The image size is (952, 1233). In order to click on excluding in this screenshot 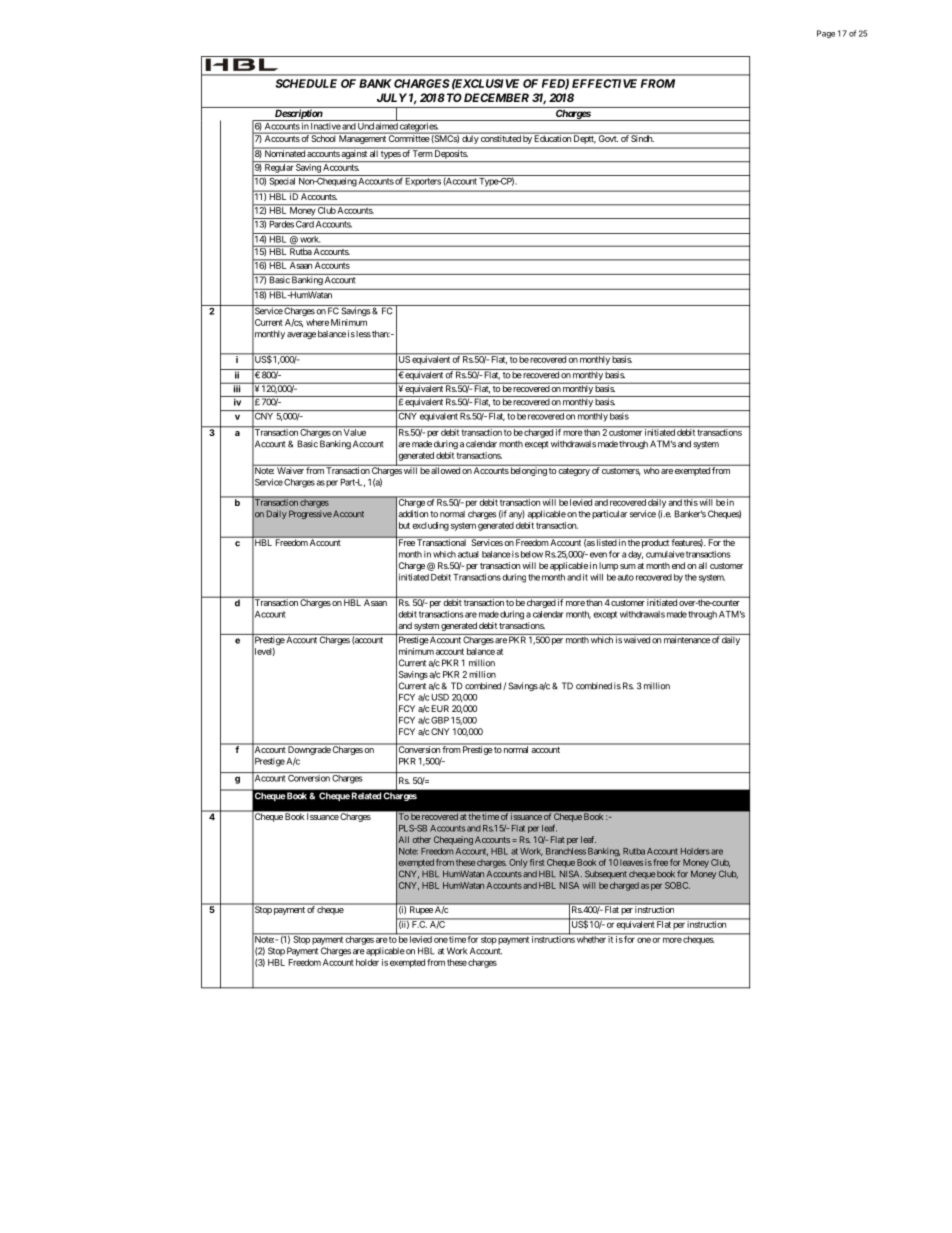, I will do `click(430, 526)`.
